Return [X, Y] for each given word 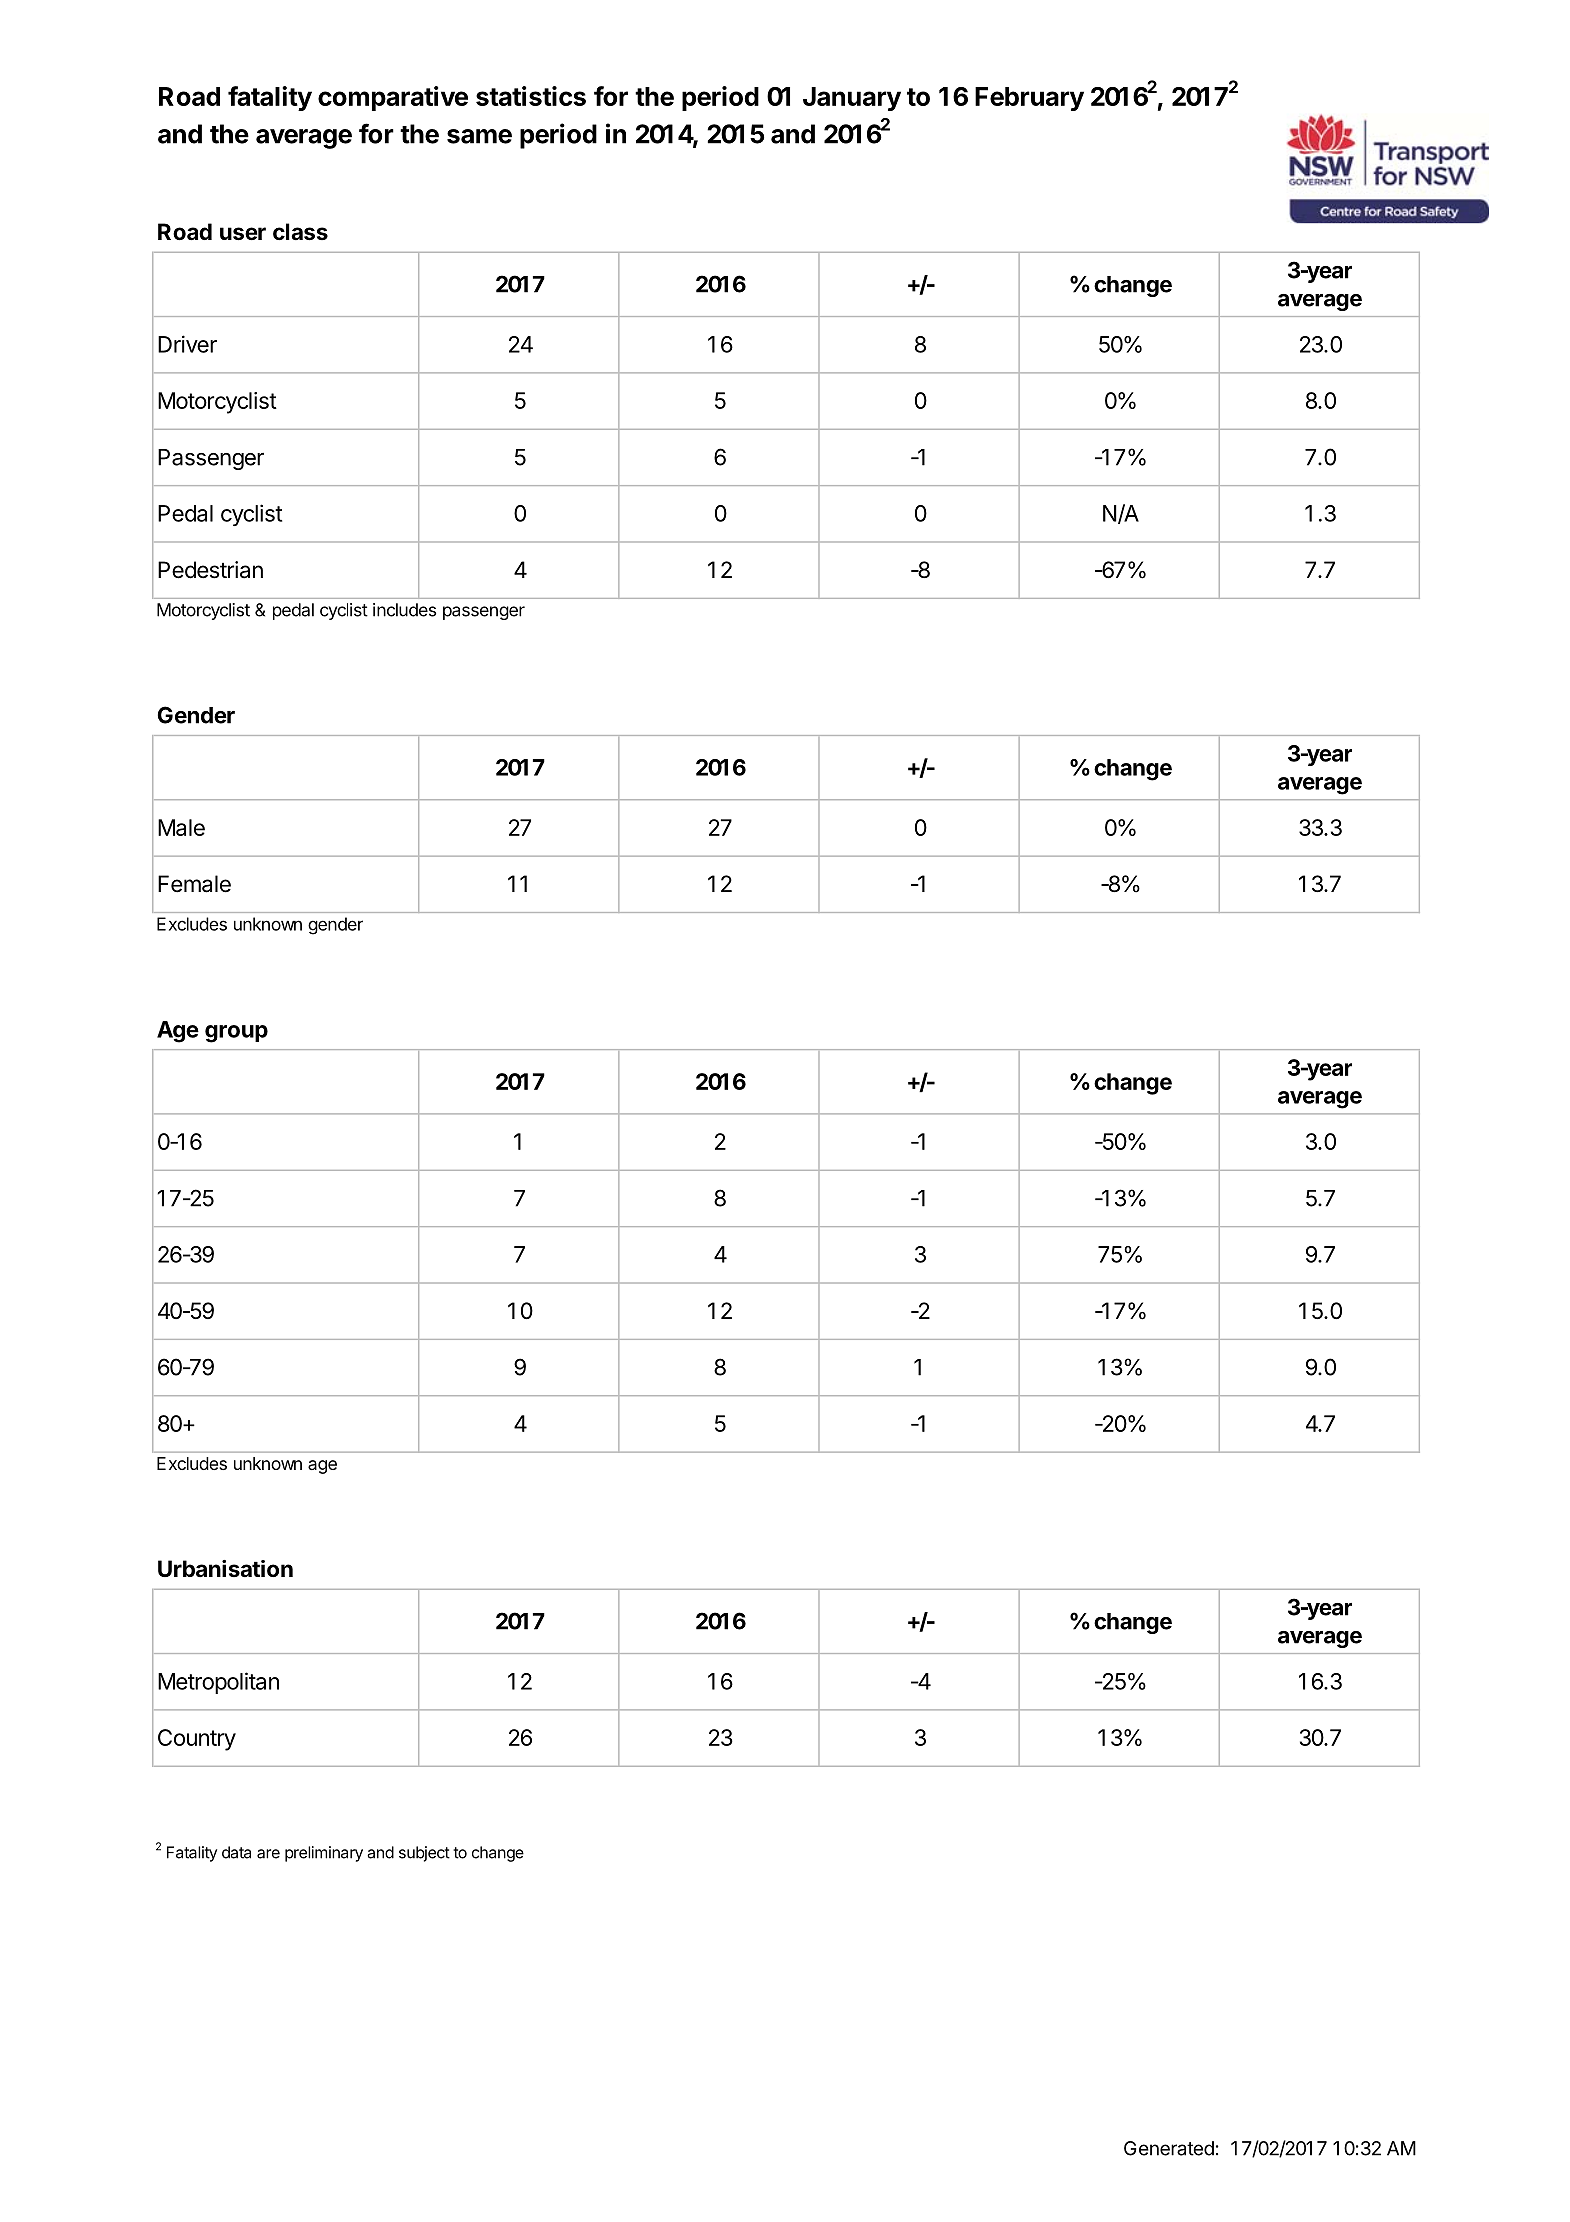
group [236, 1034]
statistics [531, 96]
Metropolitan [218, 1683]
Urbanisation [225, 1568]
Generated [1169, 2148]
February [1029, 99]
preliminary [324, 1854]
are [268, 1854]
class [300, 232]
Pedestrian [210, 570]
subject [424, 1854]
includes [404, 610]
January [852, 99]
